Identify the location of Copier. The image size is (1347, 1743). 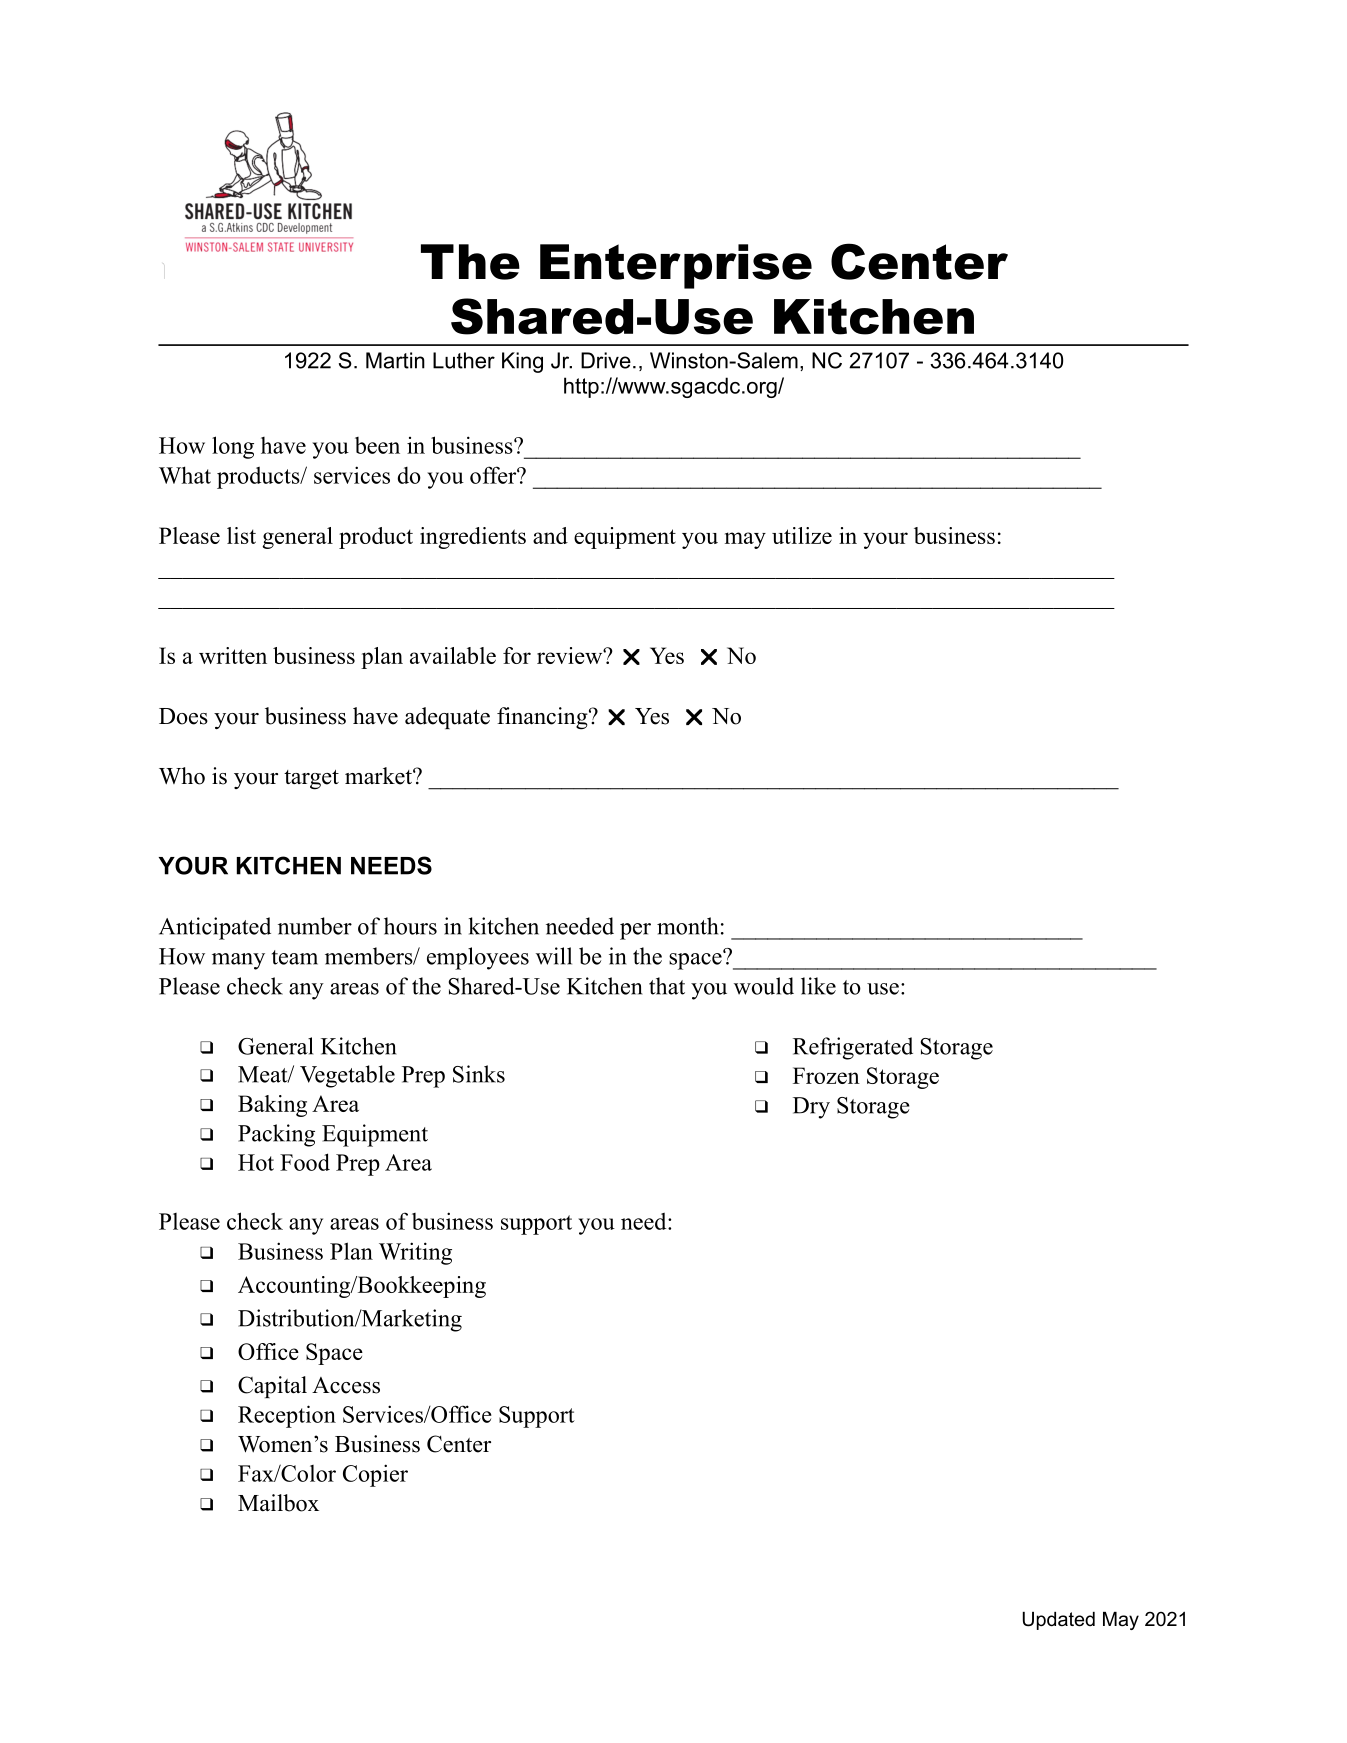
(375, 1475).
